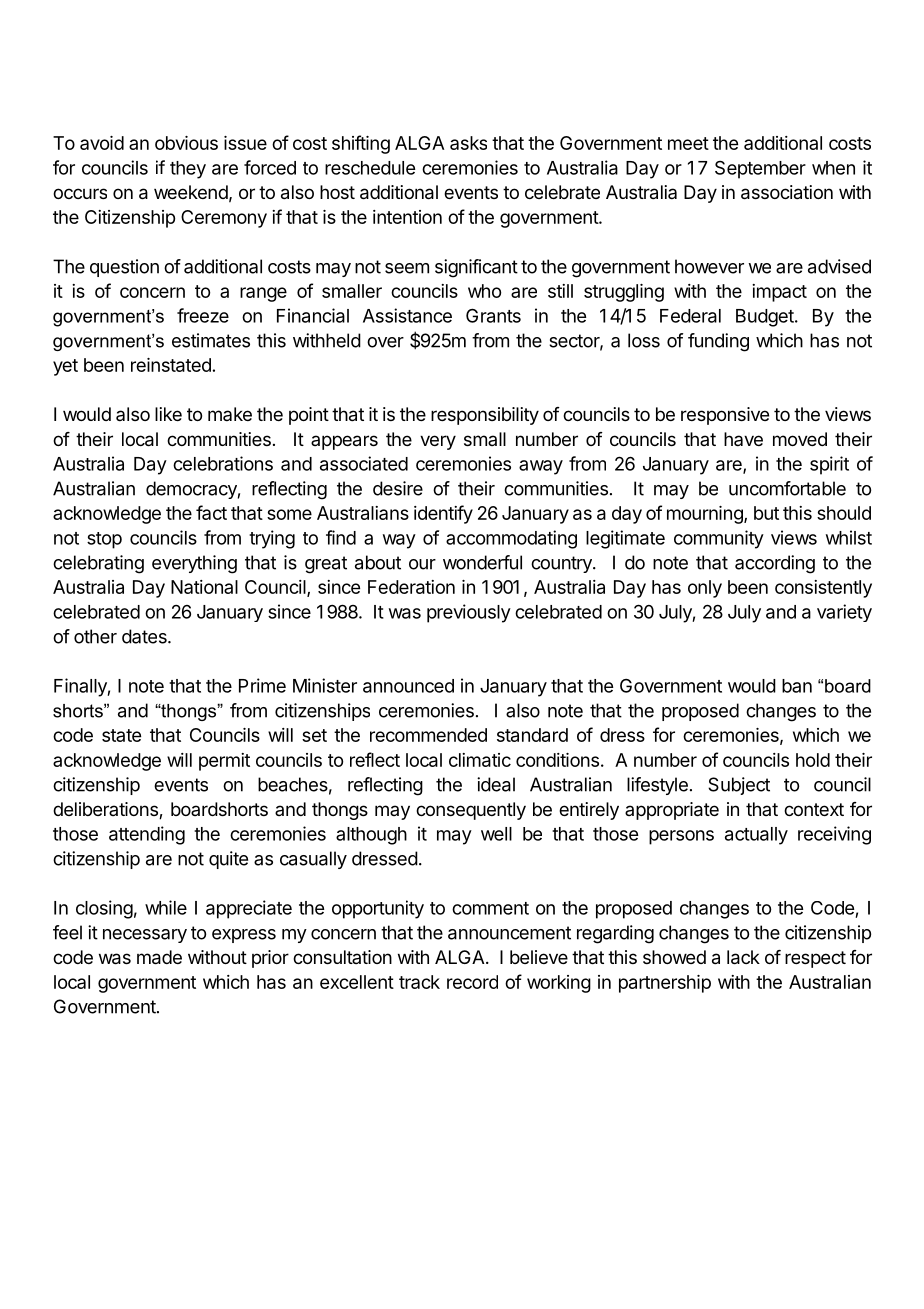 The width and height of the screenshot is (924, 1309). Describe the element at coordinates (159, 957) in the screenshot. I see `made` at that location.
